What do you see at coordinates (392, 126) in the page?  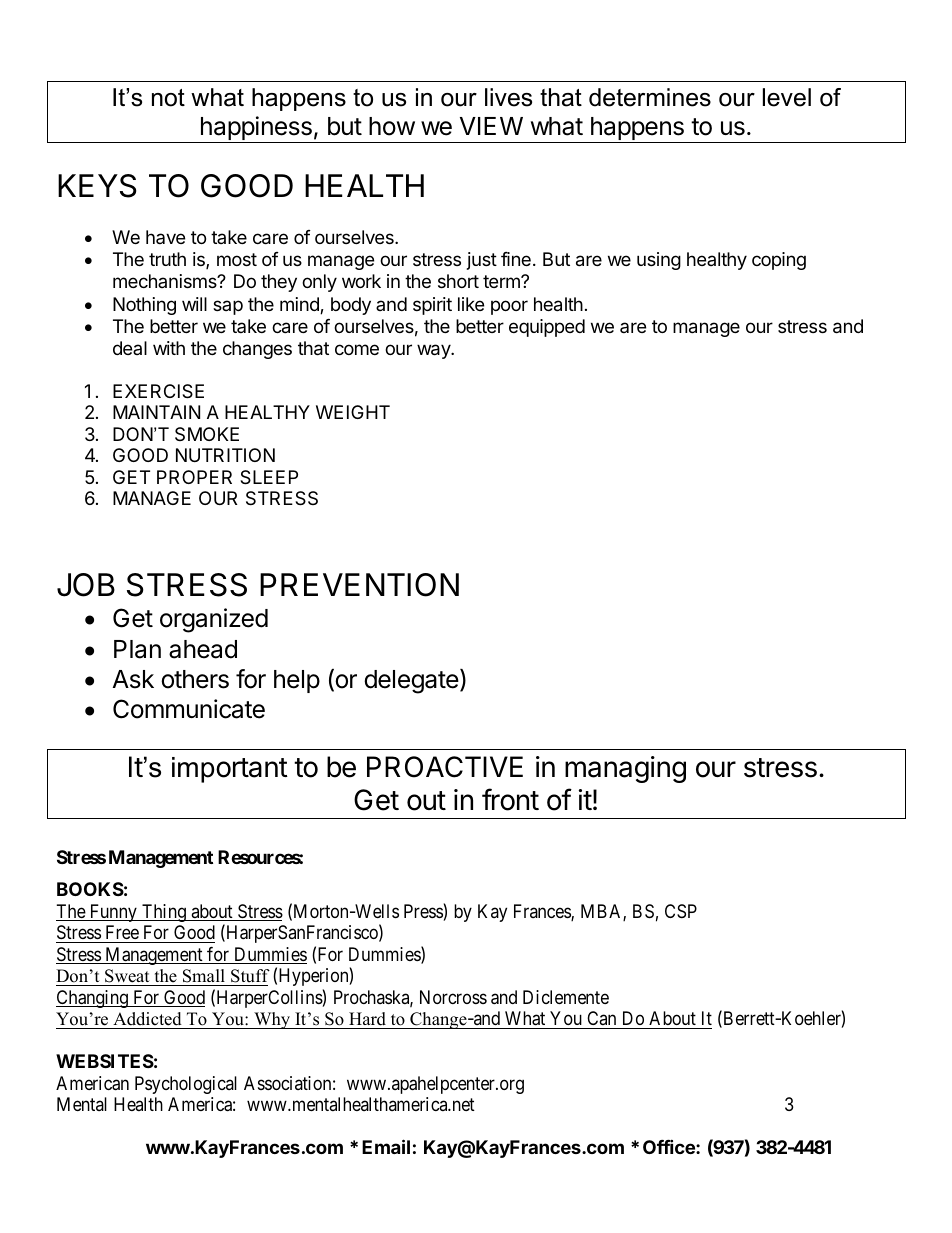 I see `how` at bounding box center [392, 126].
